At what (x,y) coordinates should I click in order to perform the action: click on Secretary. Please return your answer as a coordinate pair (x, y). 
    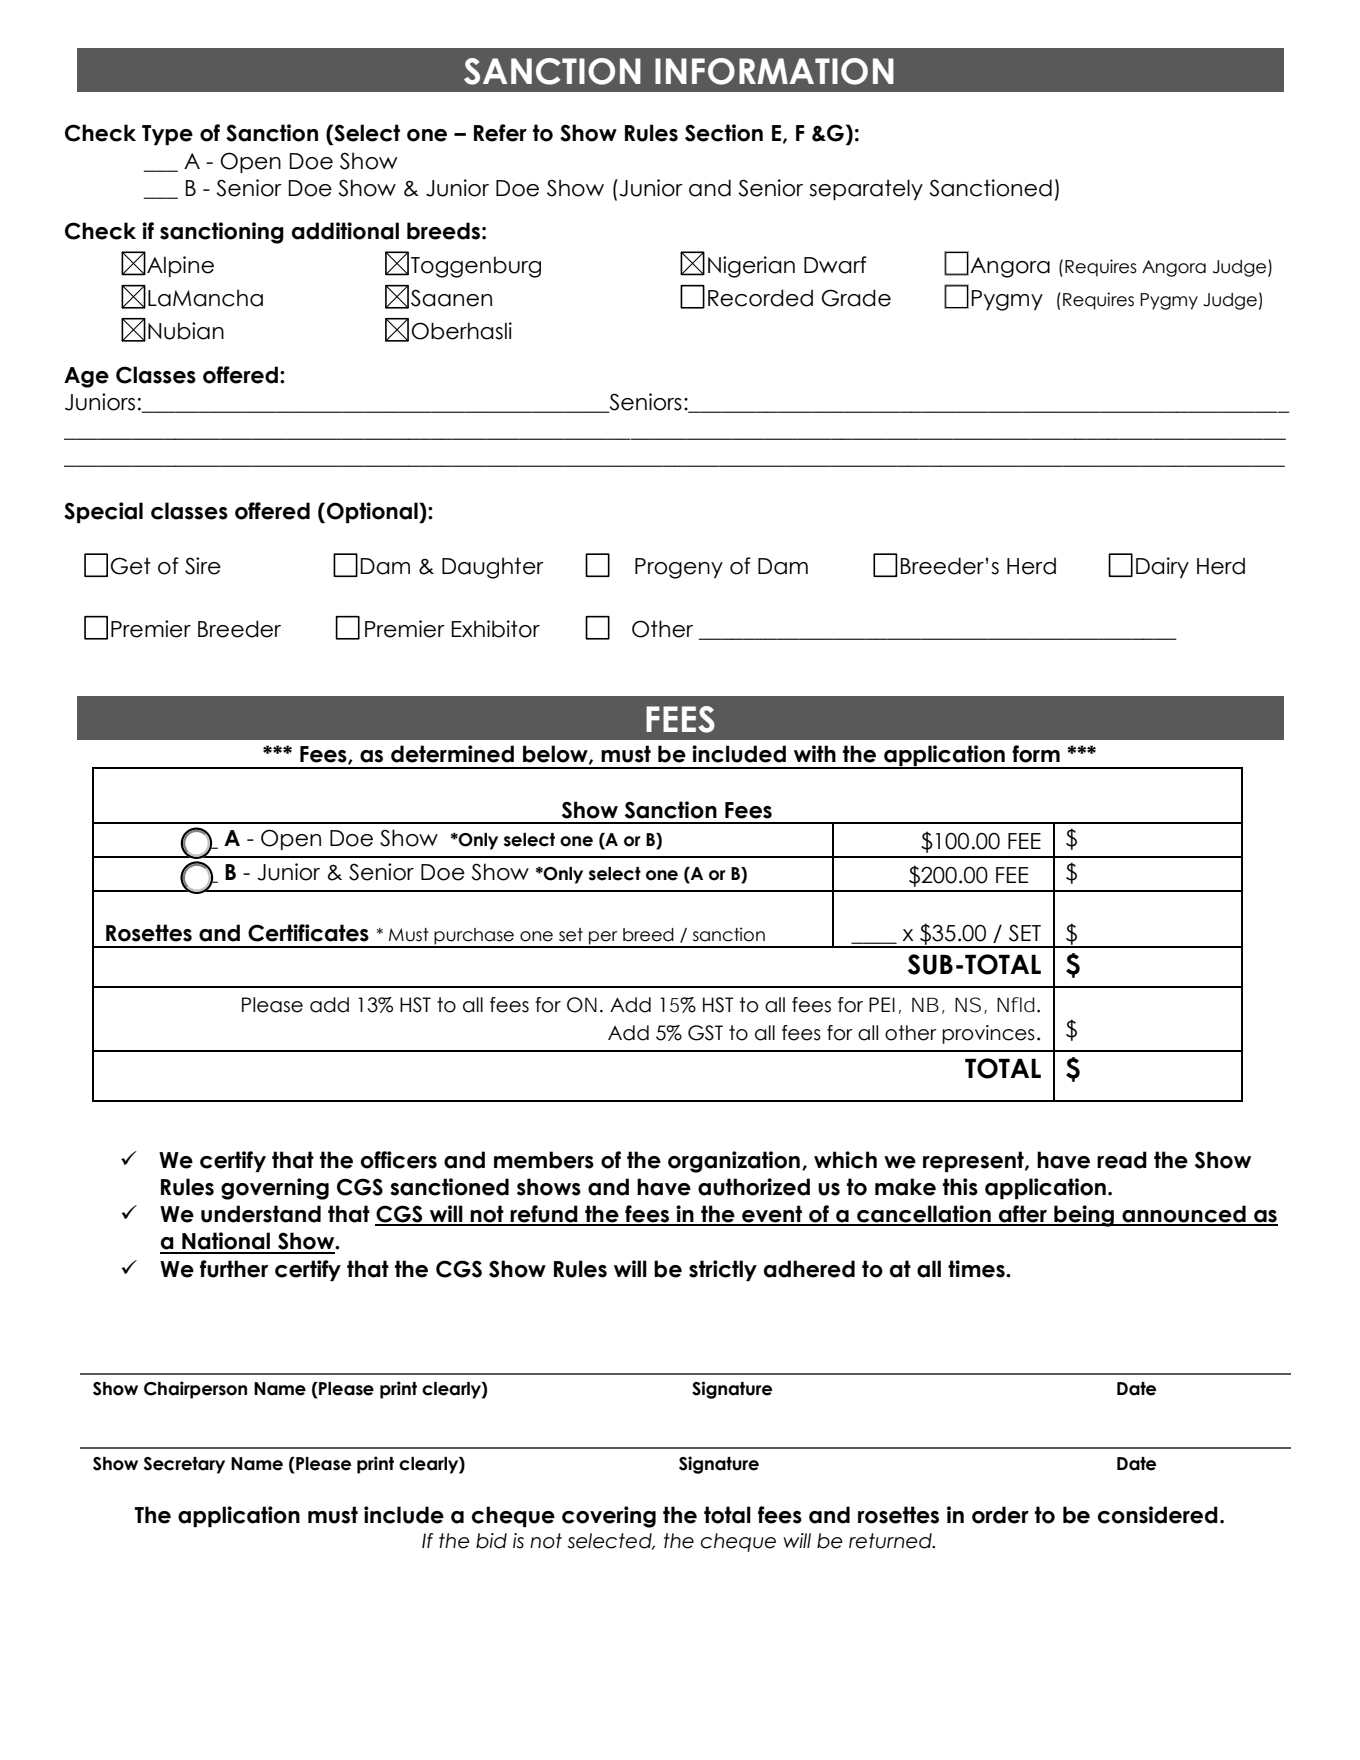
    Looking at the image, I should click on (184, 1465).
